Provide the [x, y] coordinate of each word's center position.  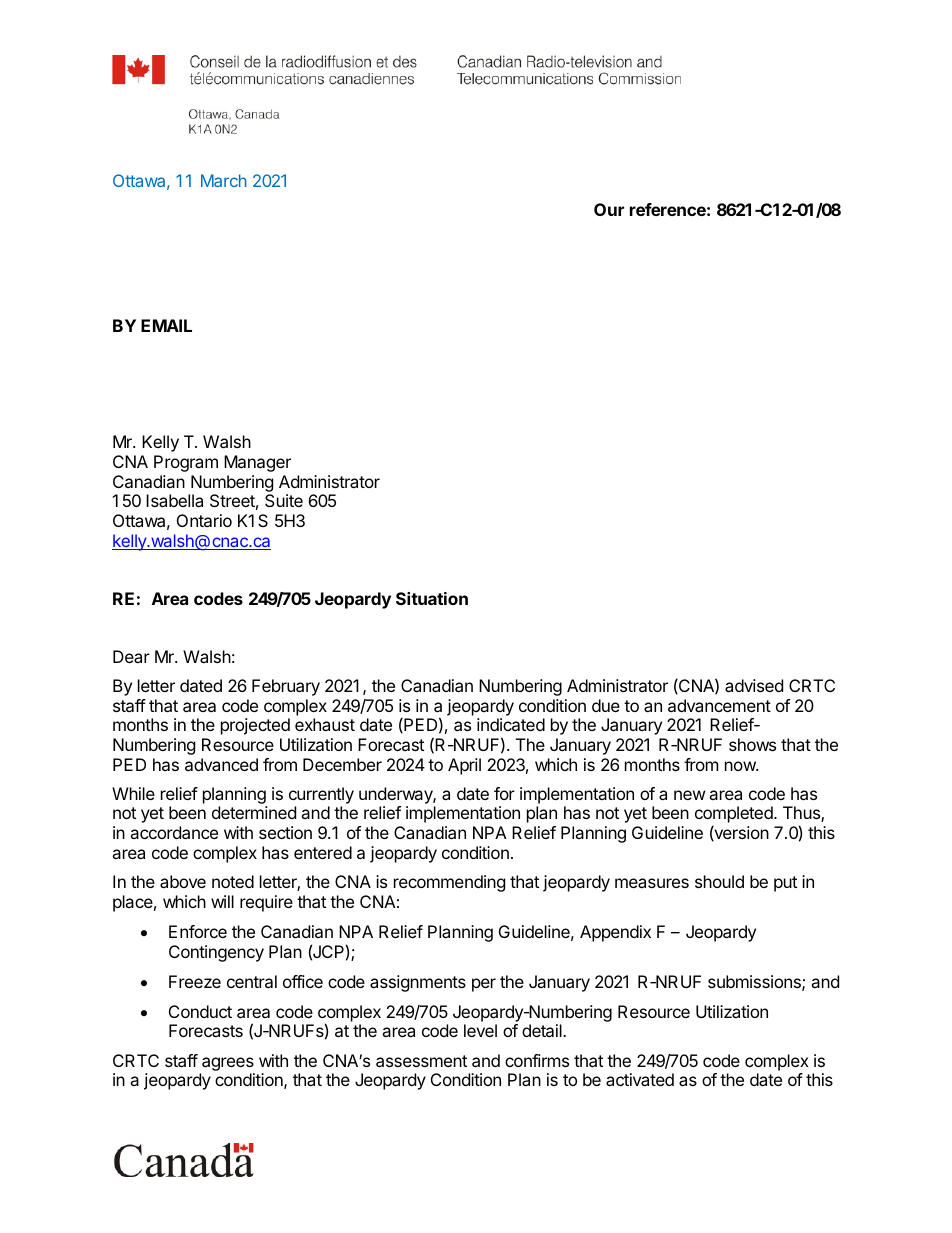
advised [754, 685]
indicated [511, 724]
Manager [257, 463]
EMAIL [166, 325]
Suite [284, 500]
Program [186, 463]
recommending [449, 883]
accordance [174, 832]
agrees [228, 1064]
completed [735, 816]
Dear [131, 656]
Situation [432, 598]
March [223, 180]
